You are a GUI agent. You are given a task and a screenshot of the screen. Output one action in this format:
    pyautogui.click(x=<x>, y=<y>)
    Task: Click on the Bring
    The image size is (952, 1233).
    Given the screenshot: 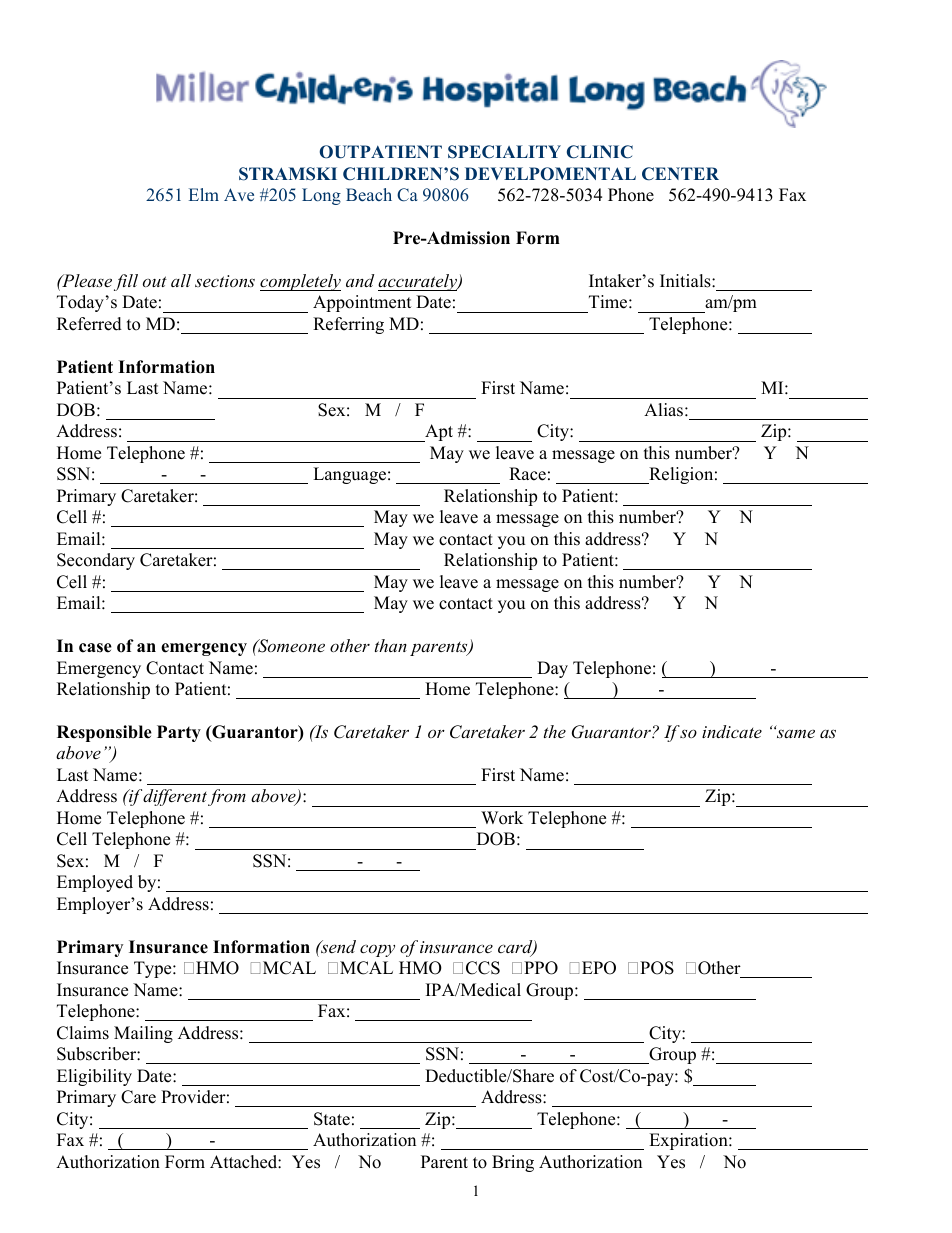 What is the action you would take?
    pyautogui.click(x=513, y=1163)
